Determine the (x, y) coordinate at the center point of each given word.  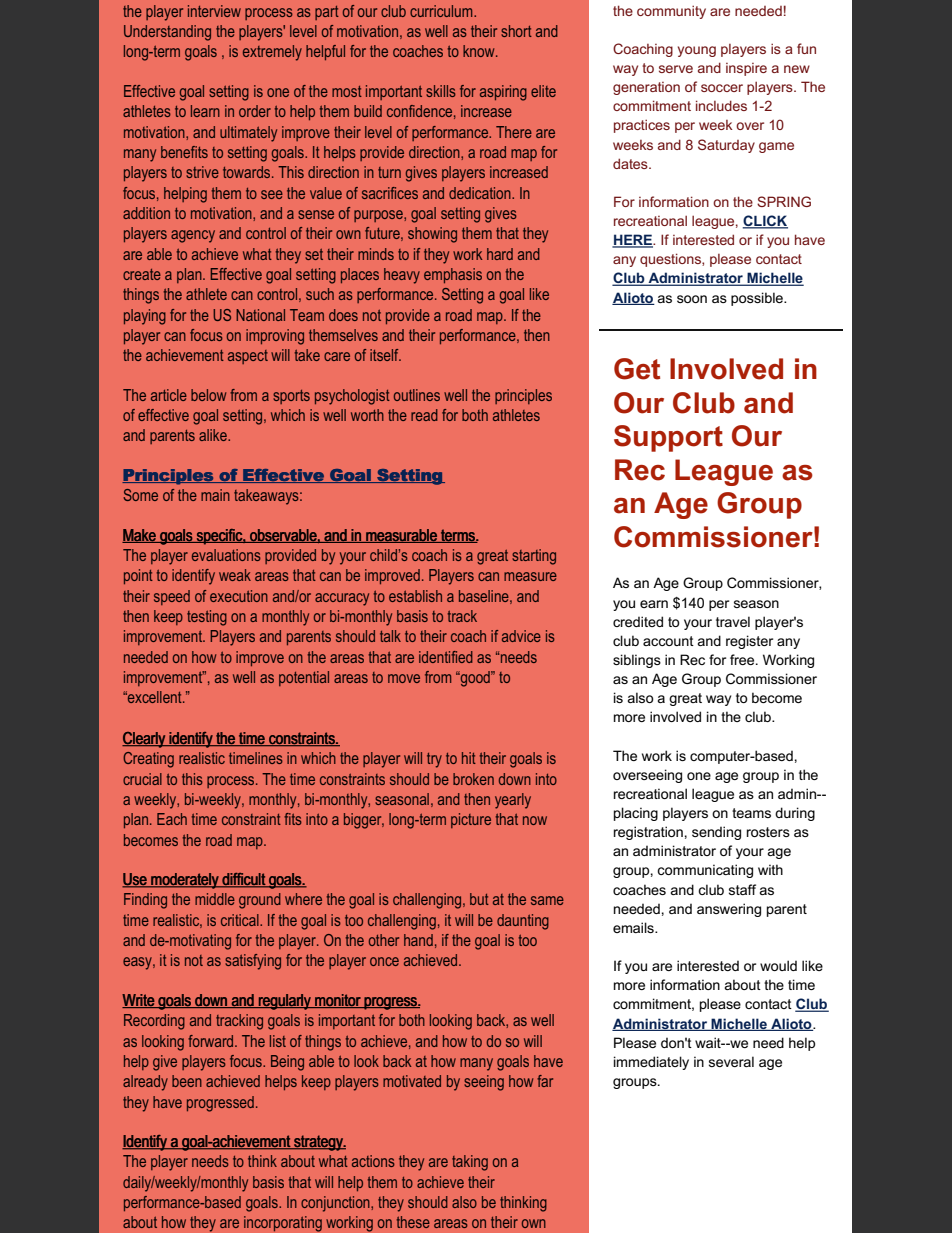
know (480, 51)
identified (446, 657)
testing (207, 618)
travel (733, 621)
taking (470, 1163)
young (697, 51)
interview (214, 11)
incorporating (283, 1224)
